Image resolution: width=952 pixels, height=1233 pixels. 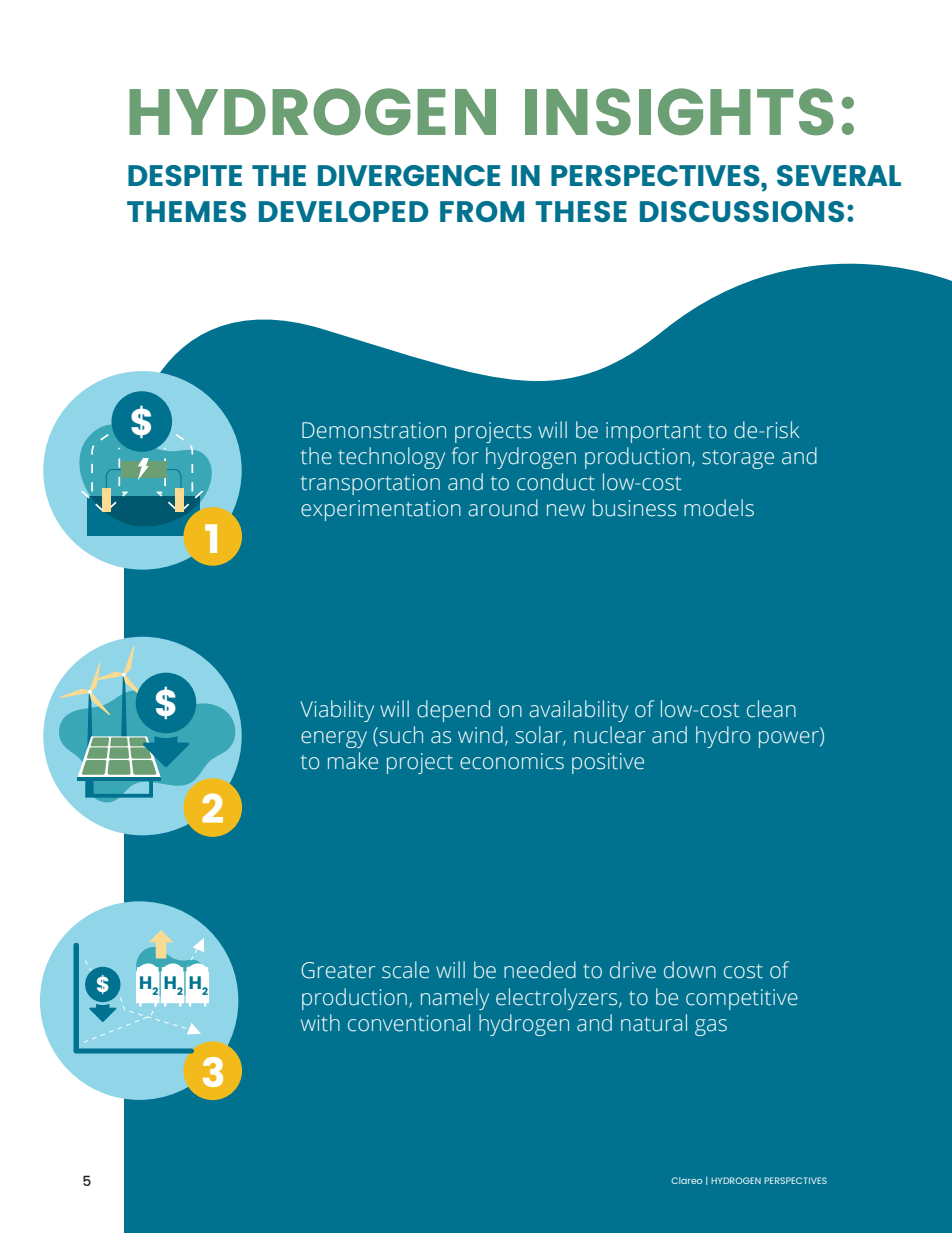 I want to click on storage, so click(x=738, y=459).
